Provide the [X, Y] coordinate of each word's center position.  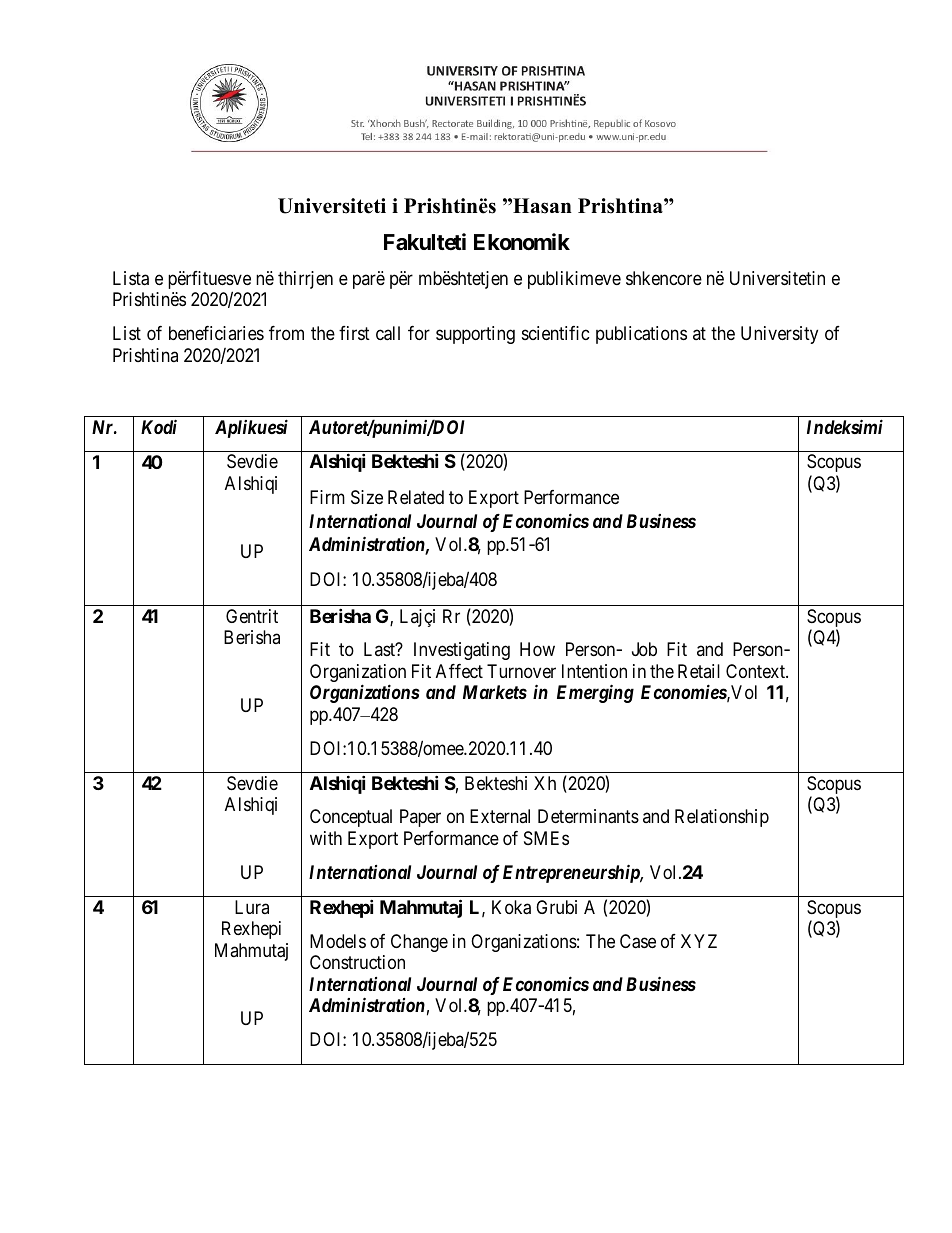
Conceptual [351, 818]
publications [641, 335]
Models [338, 941]
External [500, 816]
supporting [475, 335]
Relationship [722, 818]
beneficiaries [216, 333]
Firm [327, 497]
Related [416, 497]
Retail [699, 671]
